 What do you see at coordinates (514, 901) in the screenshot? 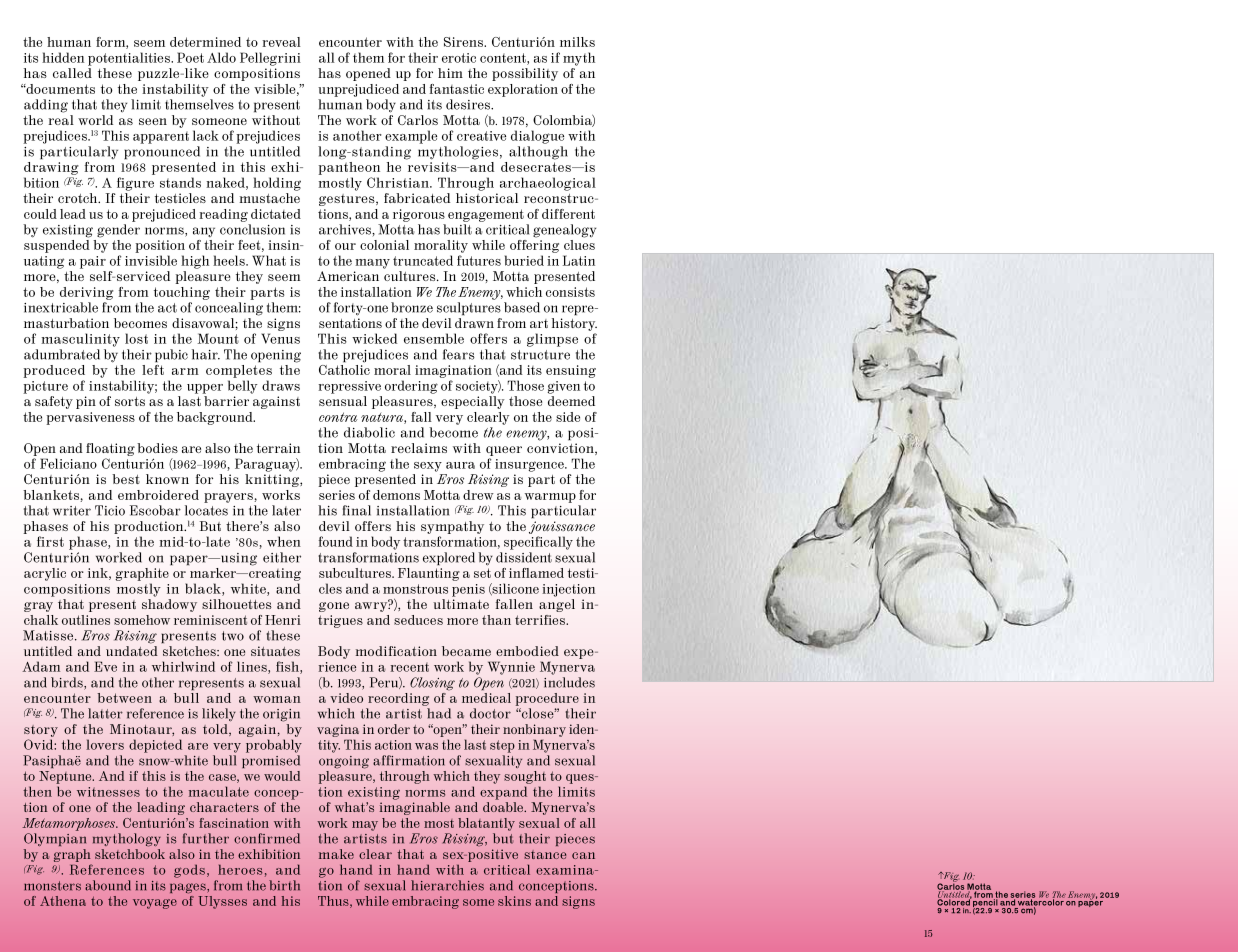
I see `skins` at bounding box center [514, 901].
